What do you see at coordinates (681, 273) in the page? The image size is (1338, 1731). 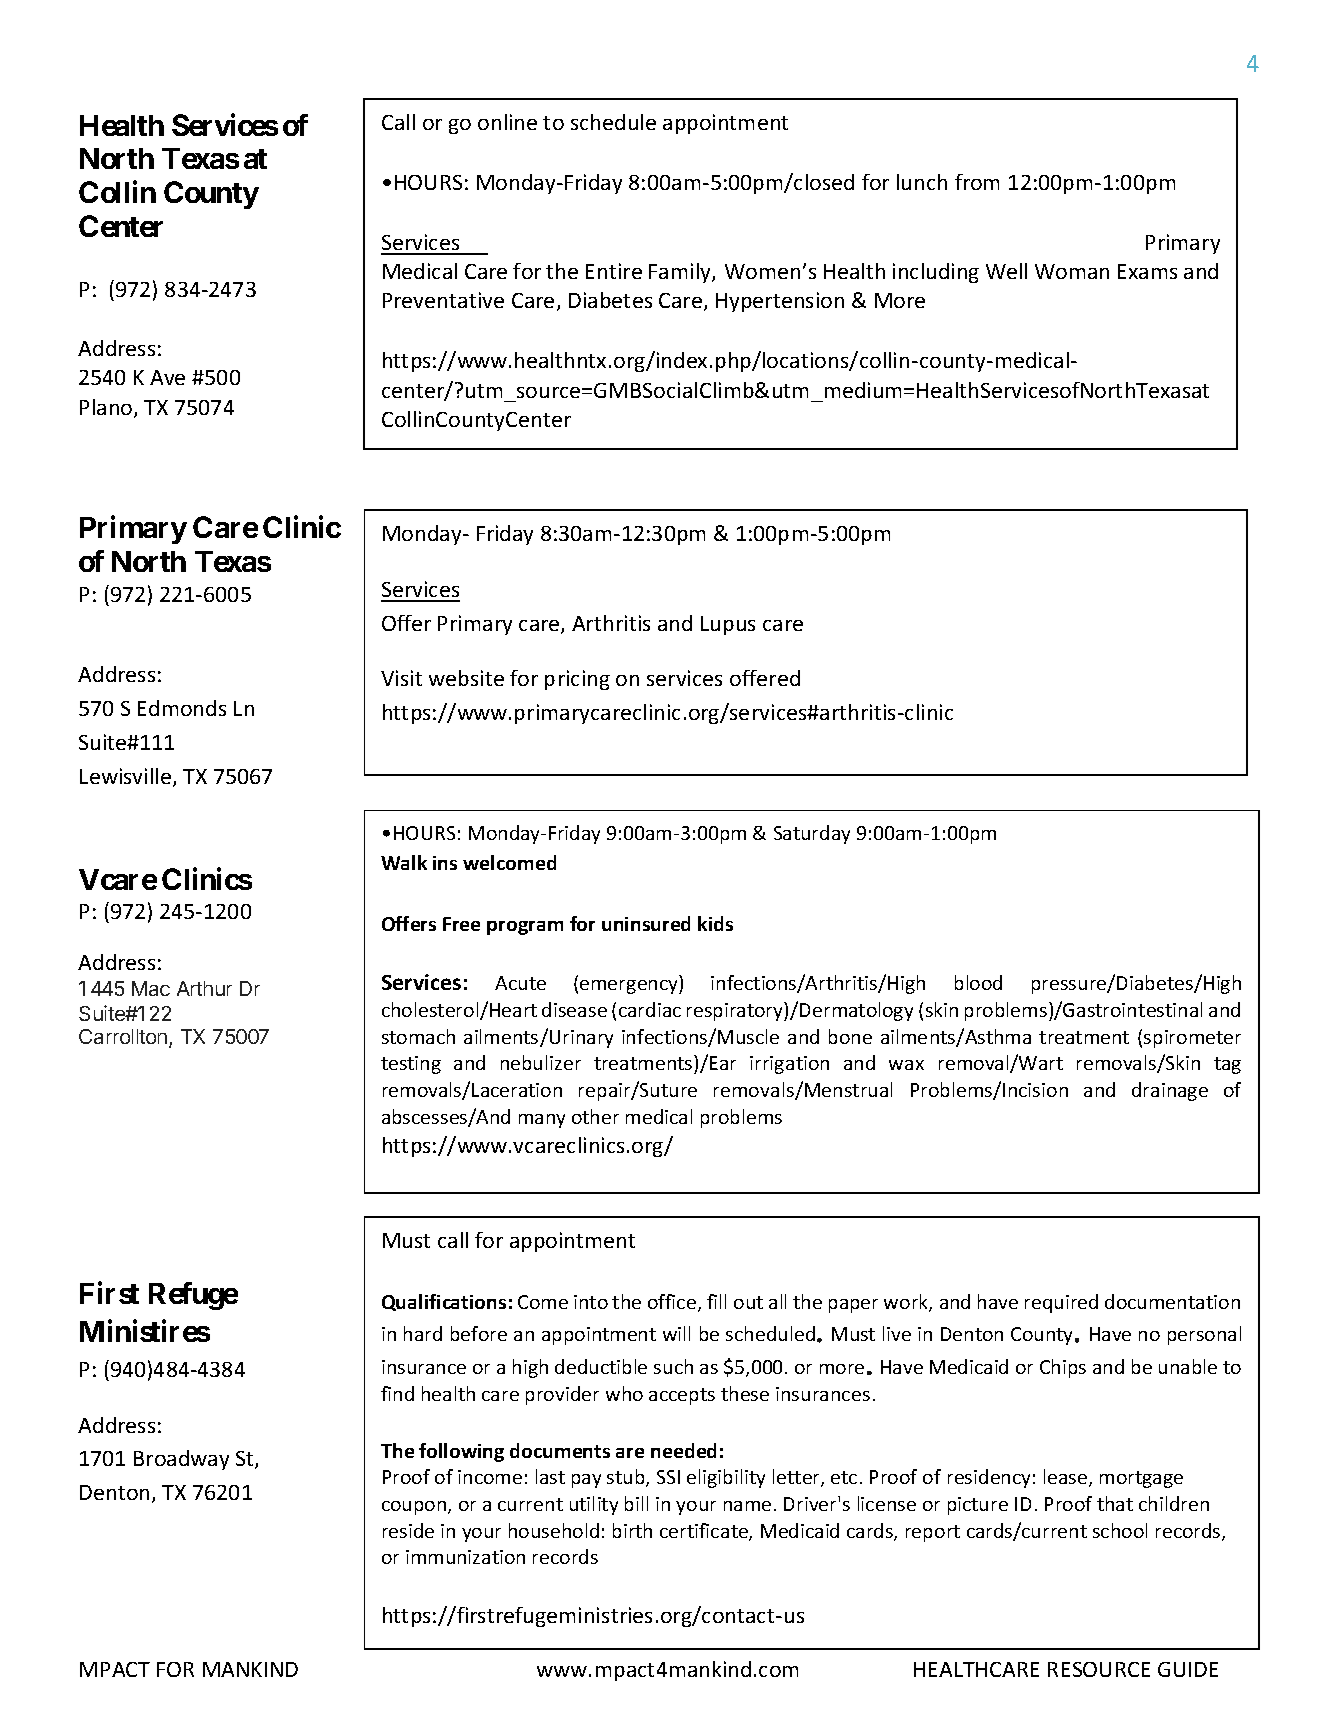 I see `Family` at bounding box center [681, 273].
